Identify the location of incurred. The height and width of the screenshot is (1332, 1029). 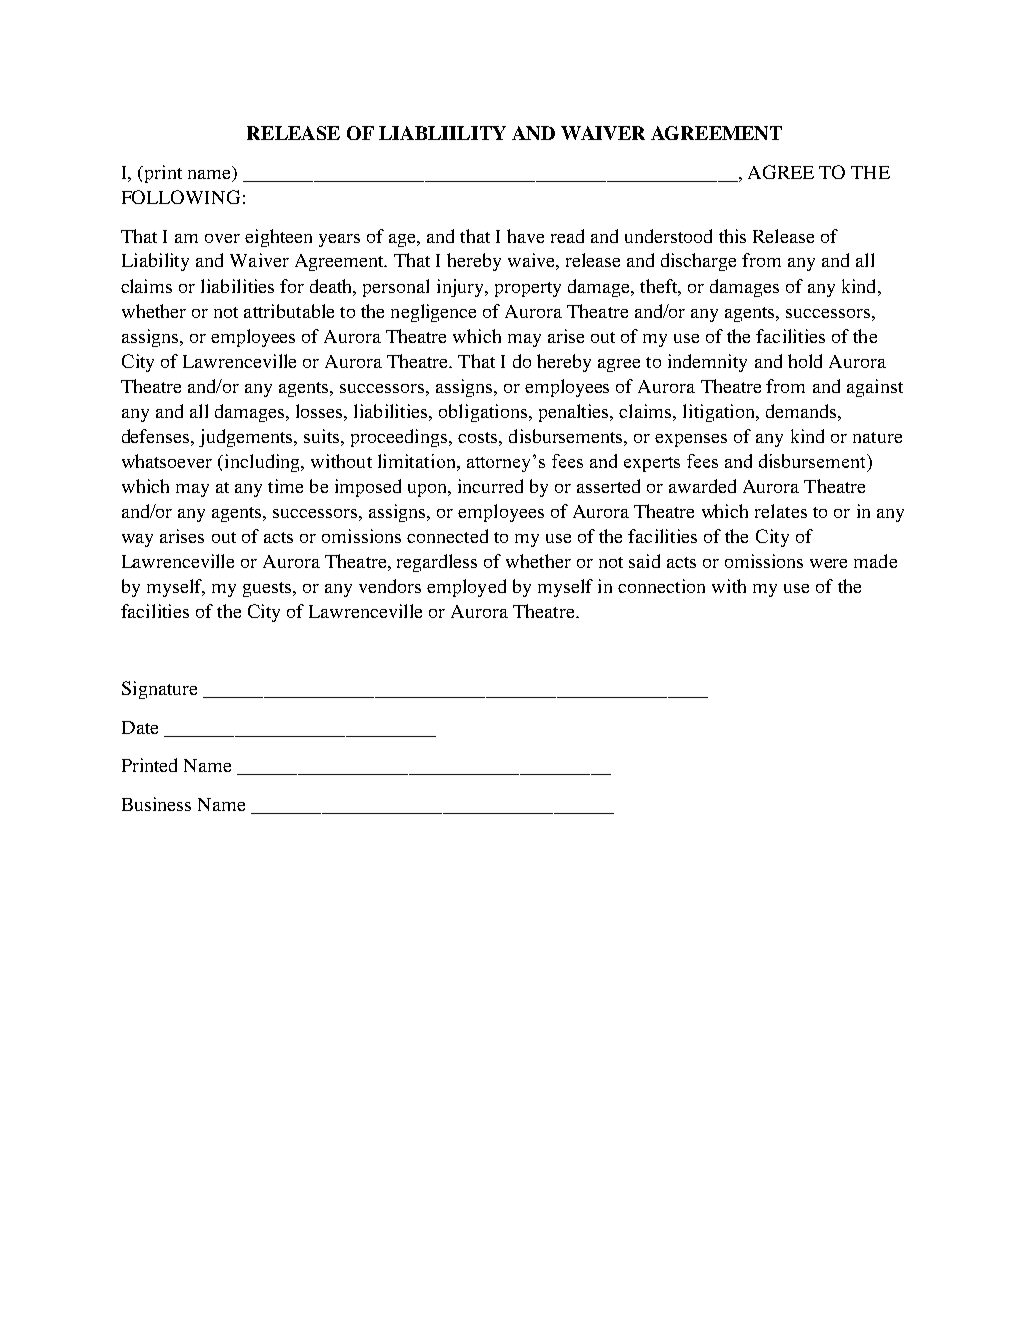
(490, 486).
